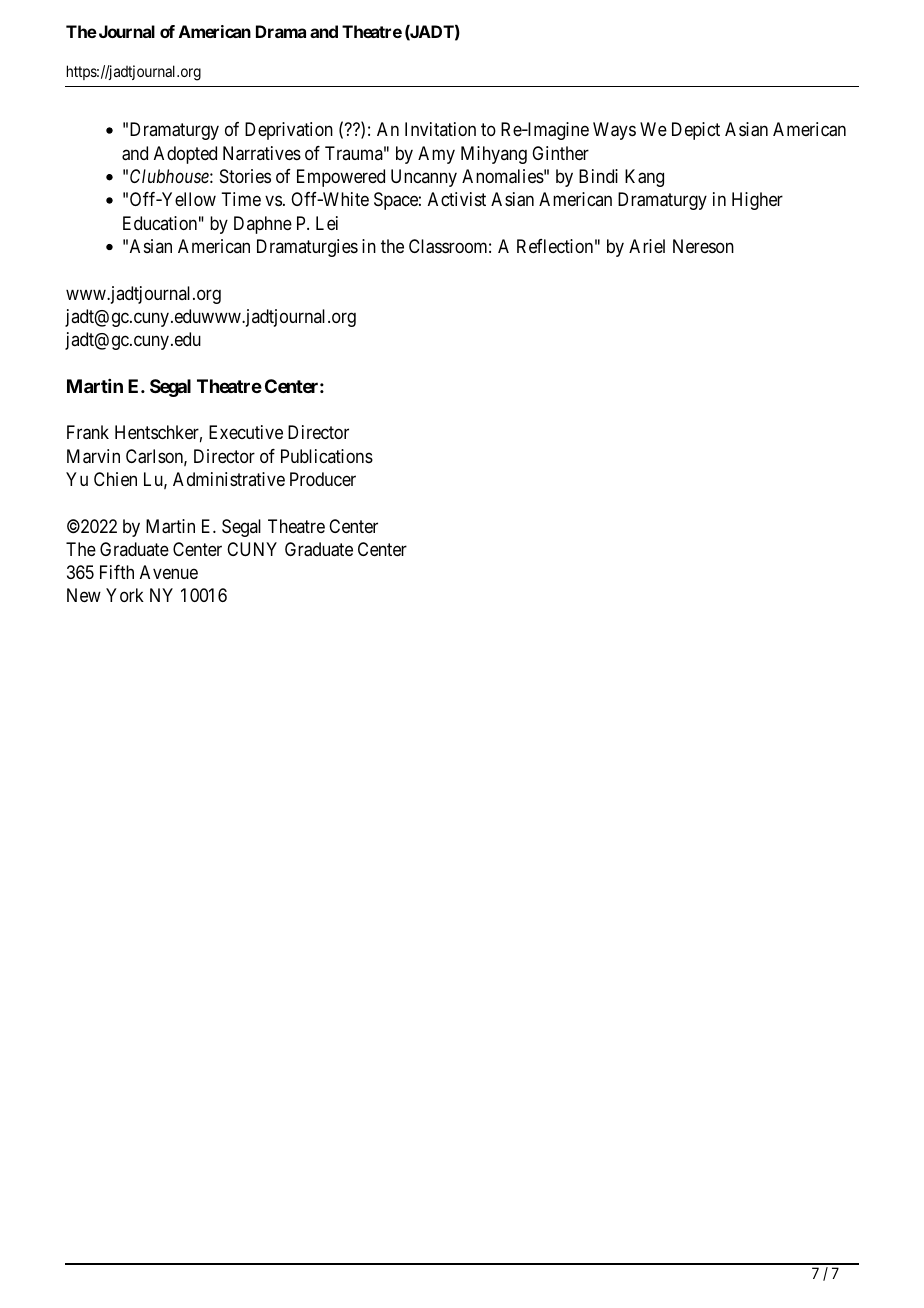  I want to click on Producer, so click(323, 479).
